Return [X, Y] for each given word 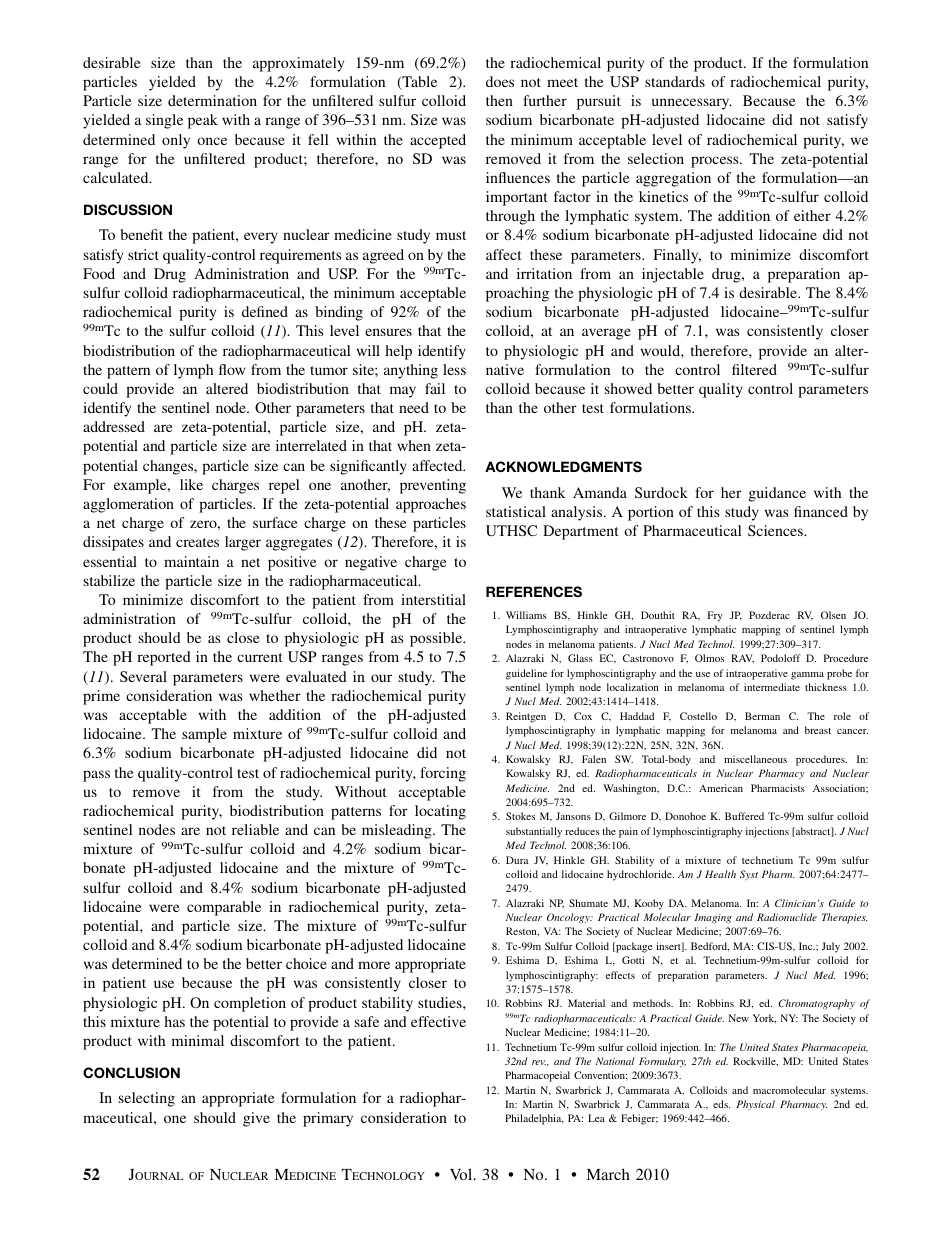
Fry [715, 616]
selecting [147, 1099]
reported [164, 658]
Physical [755, 1105]
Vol [462, 1174]
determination [212, 100]
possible [437, 639]
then [499, 100]
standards [675, 81]
